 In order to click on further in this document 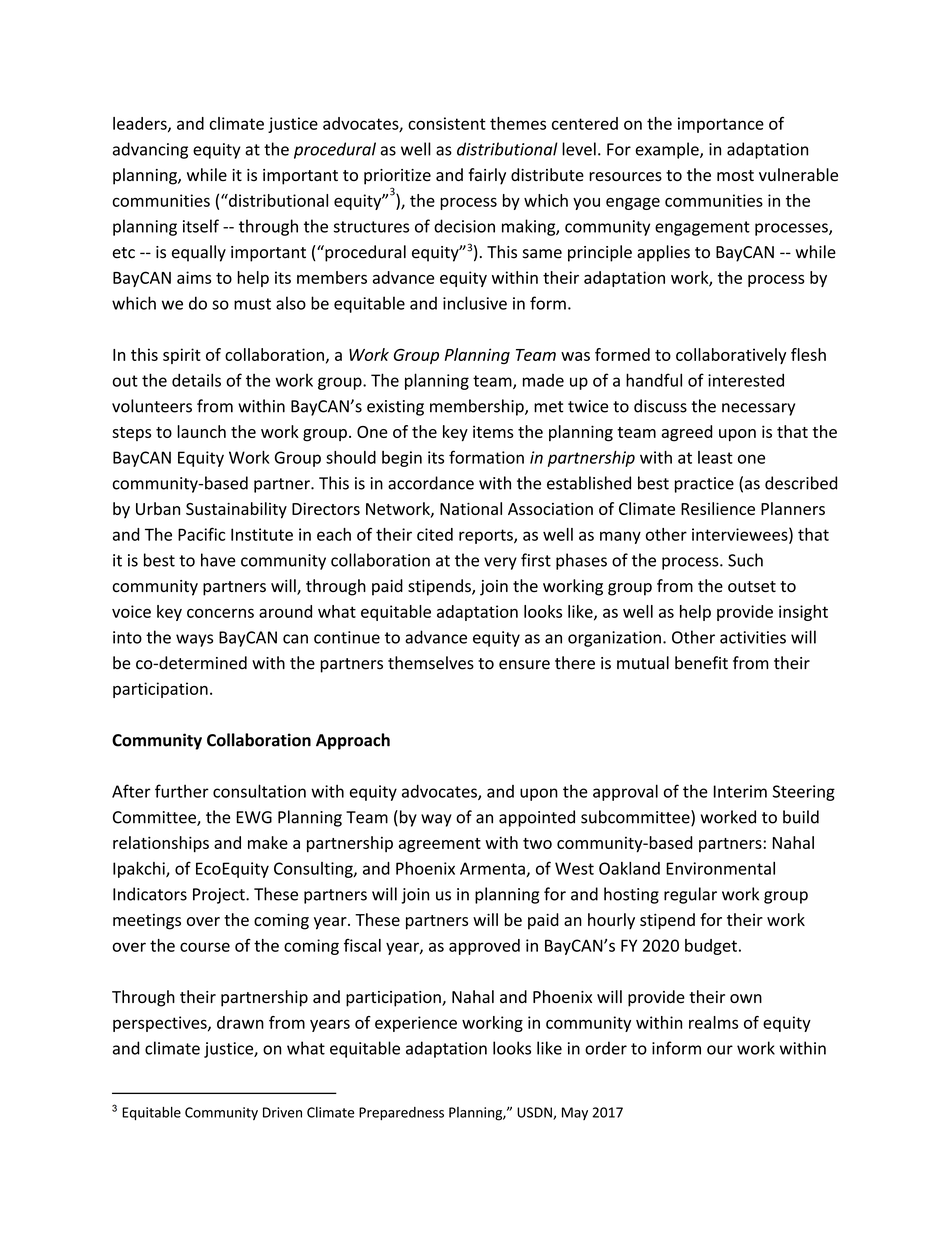, I will do `click(182, 791)`.
